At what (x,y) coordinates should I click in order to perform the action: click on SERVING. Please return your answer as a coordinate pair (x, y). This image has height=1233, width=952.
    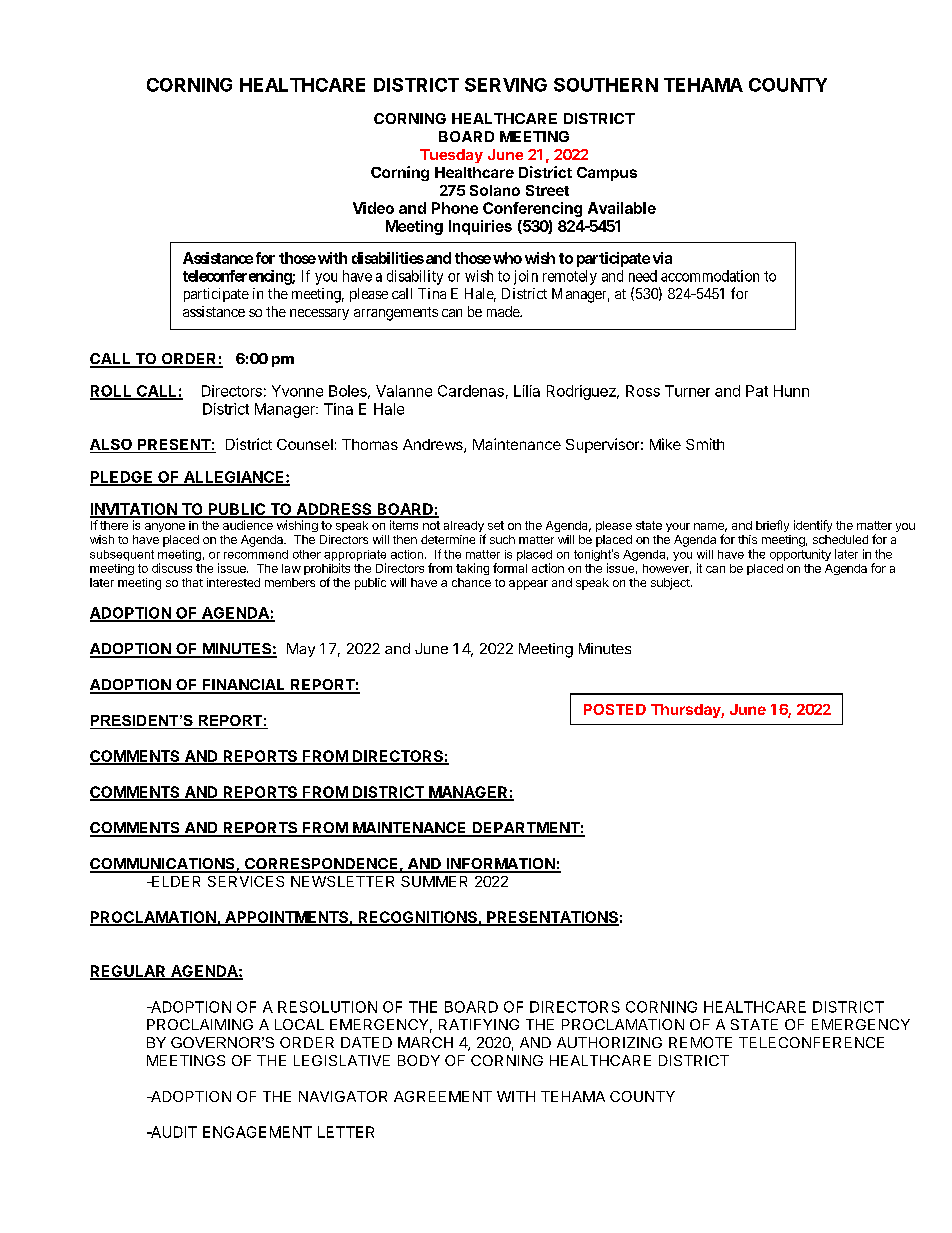
    Looking at the image, I should click on (506, 85).
